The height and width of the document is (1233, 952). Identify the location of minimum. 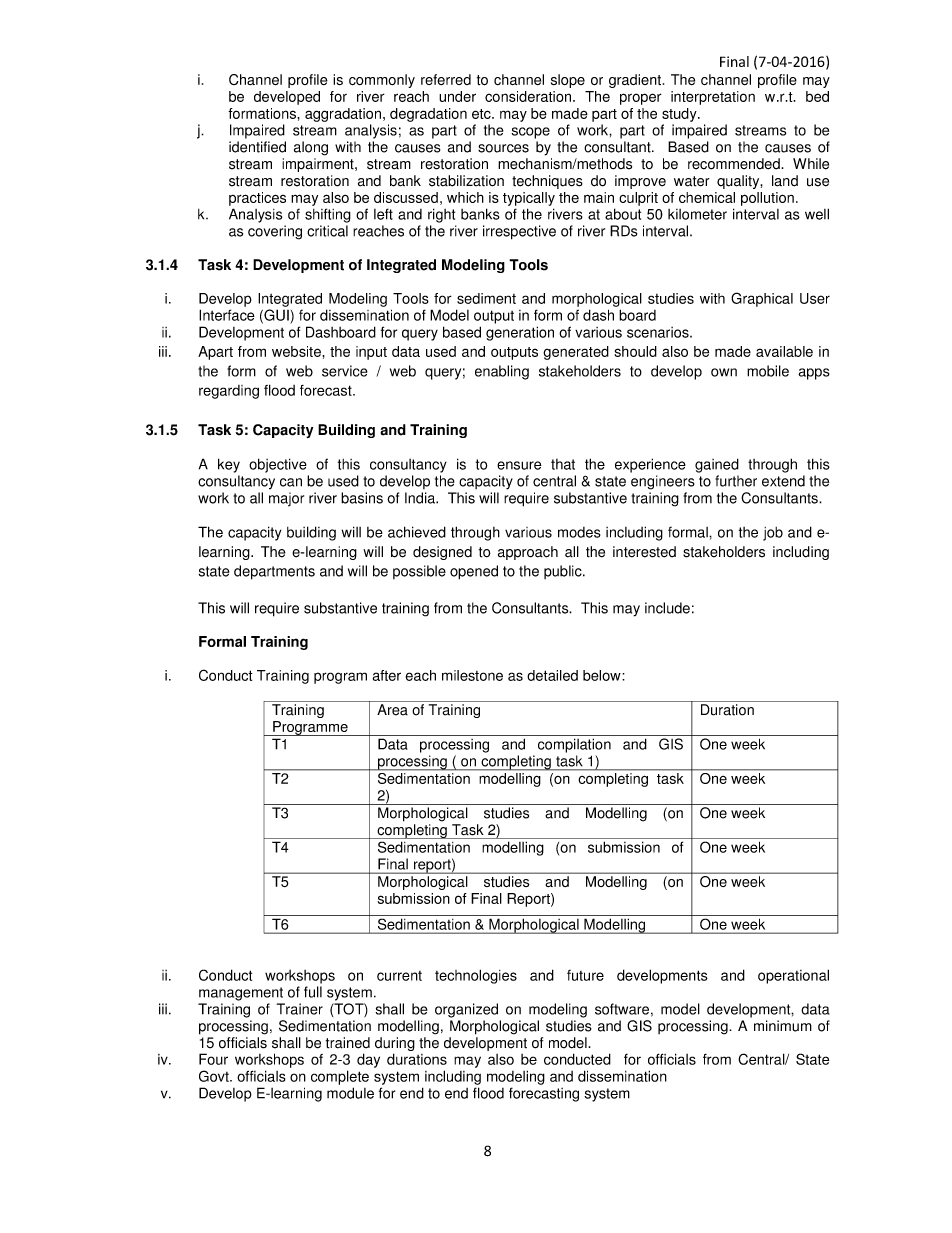
(783, 1026).
